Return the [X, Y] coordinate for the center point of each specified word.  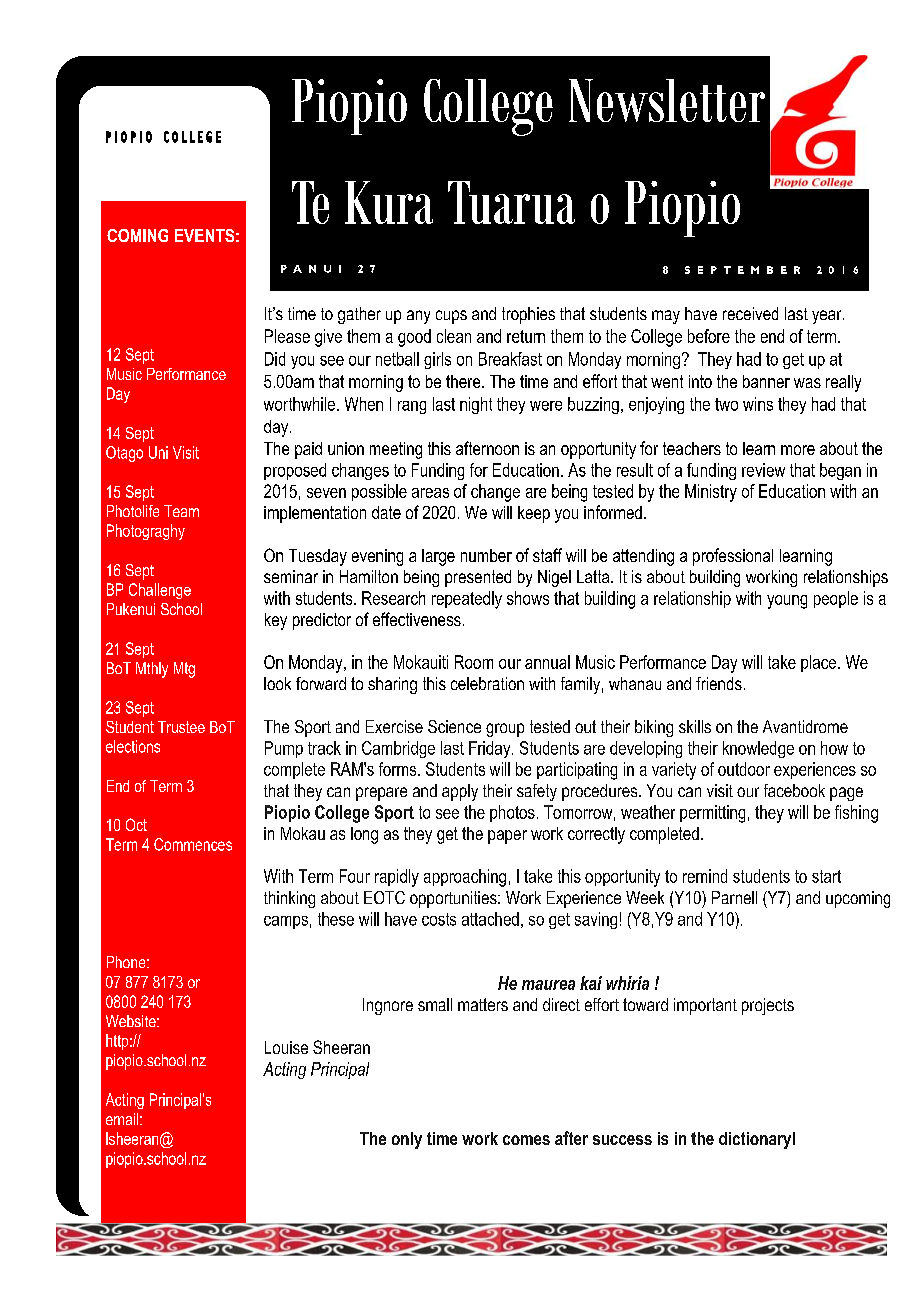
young [787, 602]
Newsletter [667, 100]
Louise [286, 1047]
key [276, 621]
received [750, 313]
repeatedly [467, 600]
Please [287, 336]
